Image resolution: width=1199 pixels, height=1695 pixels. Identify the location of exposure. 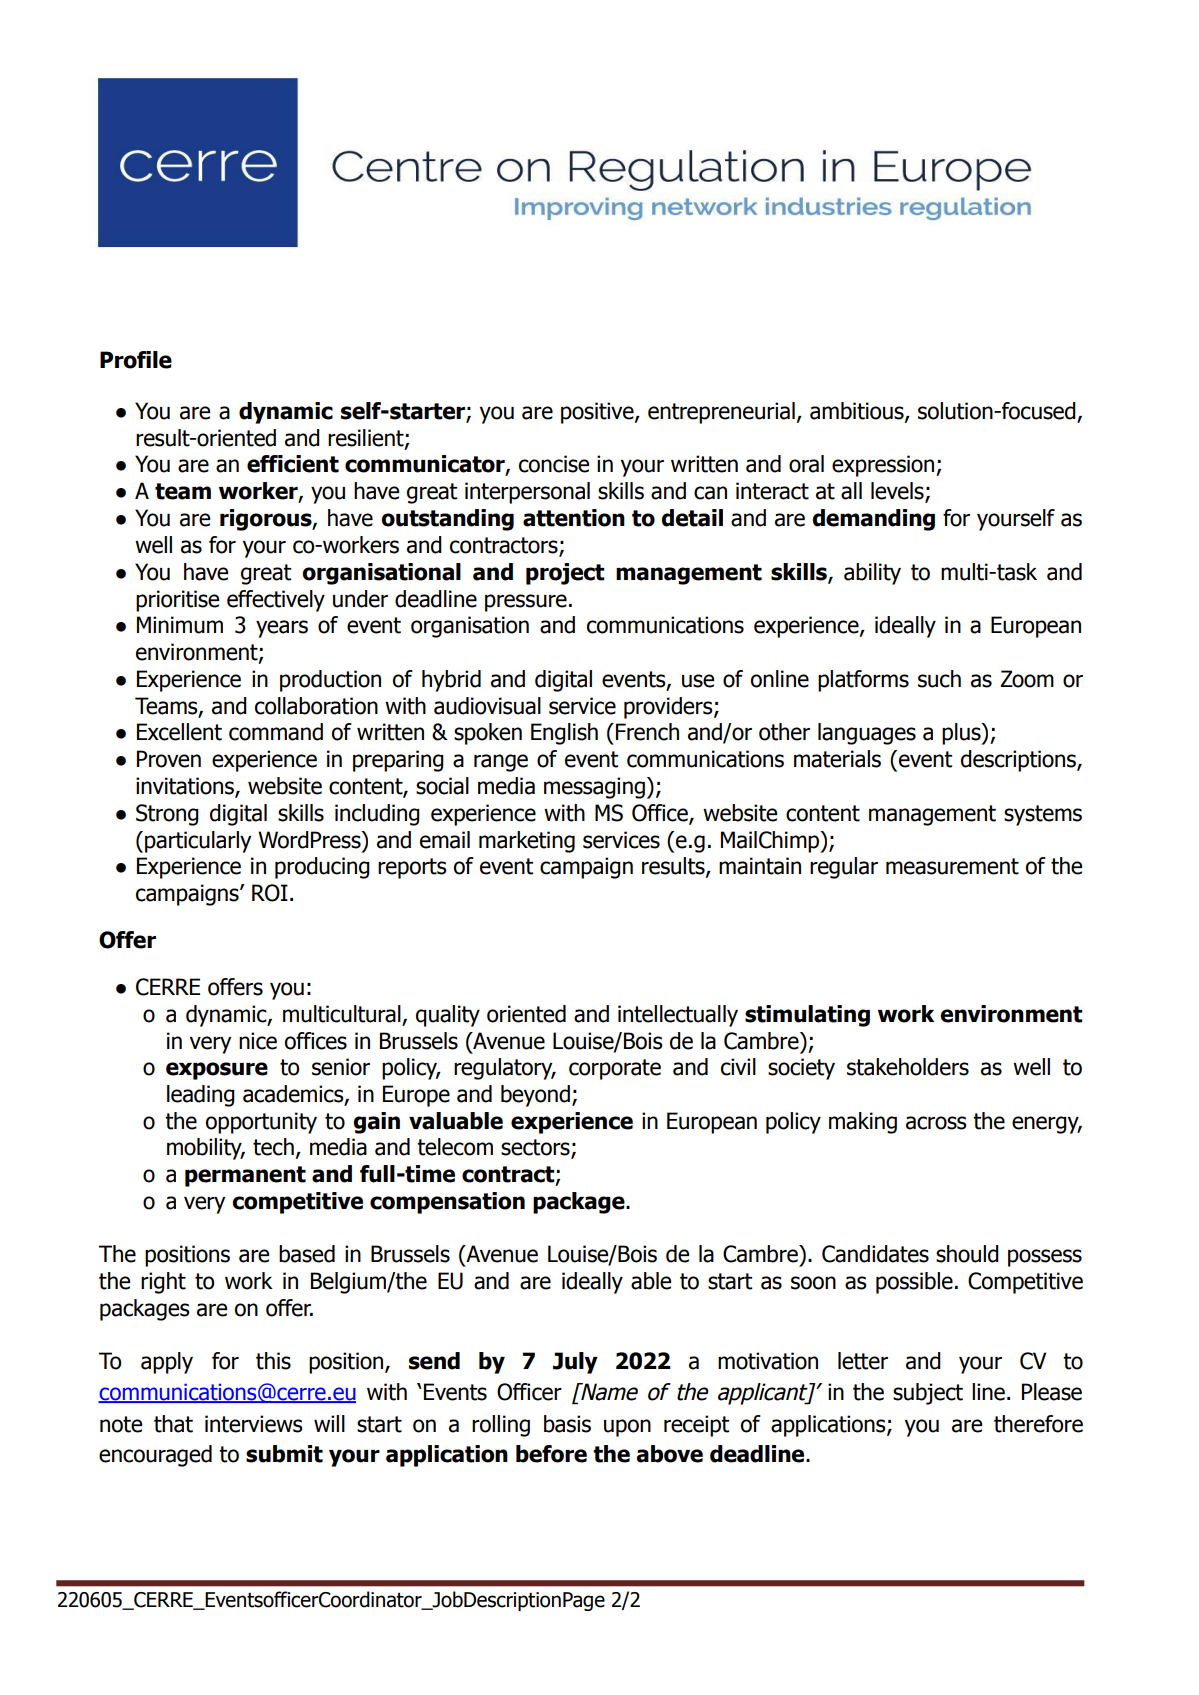
(217, 1071).
